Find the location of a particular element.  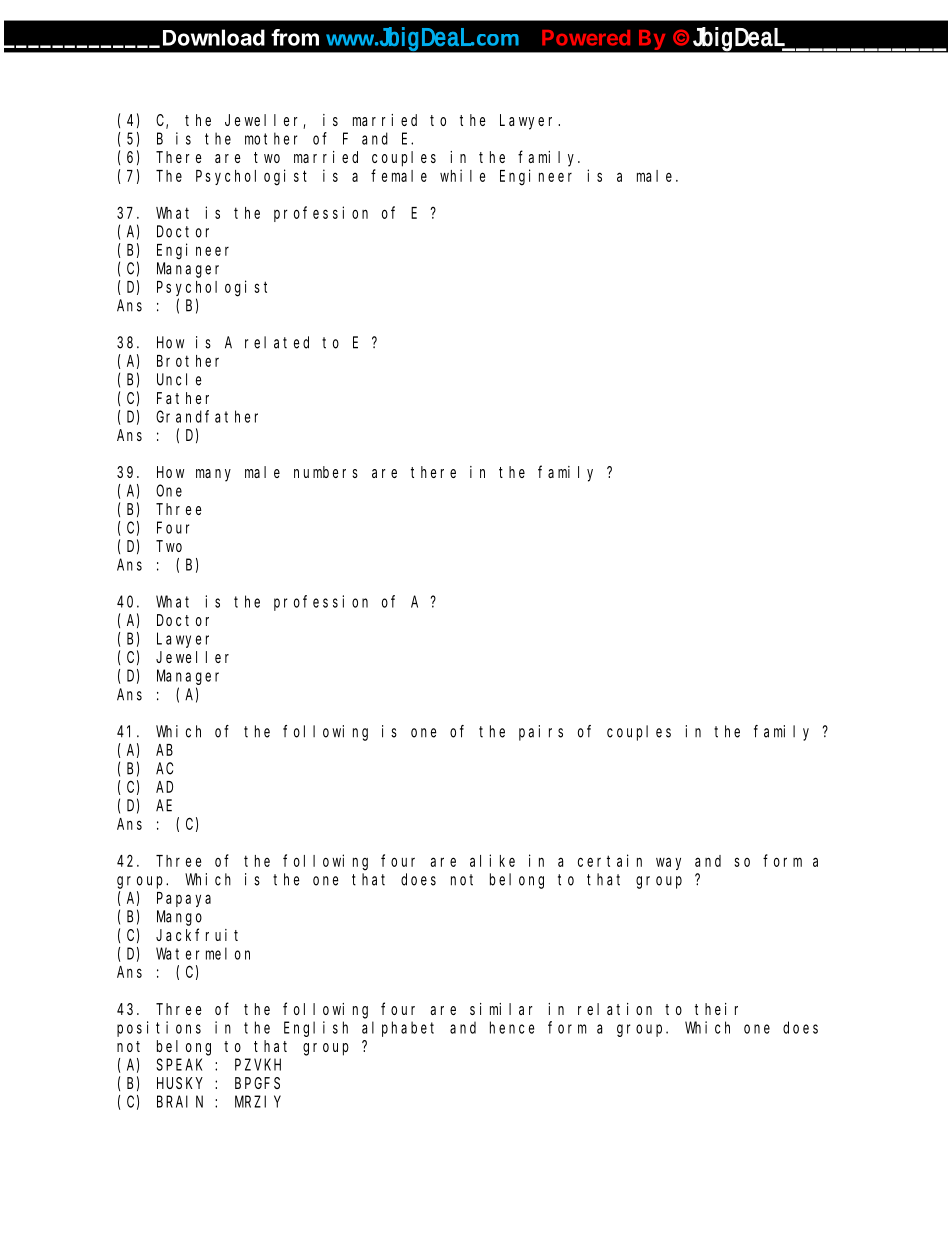

Powered is located at coordinates (586, 38).
